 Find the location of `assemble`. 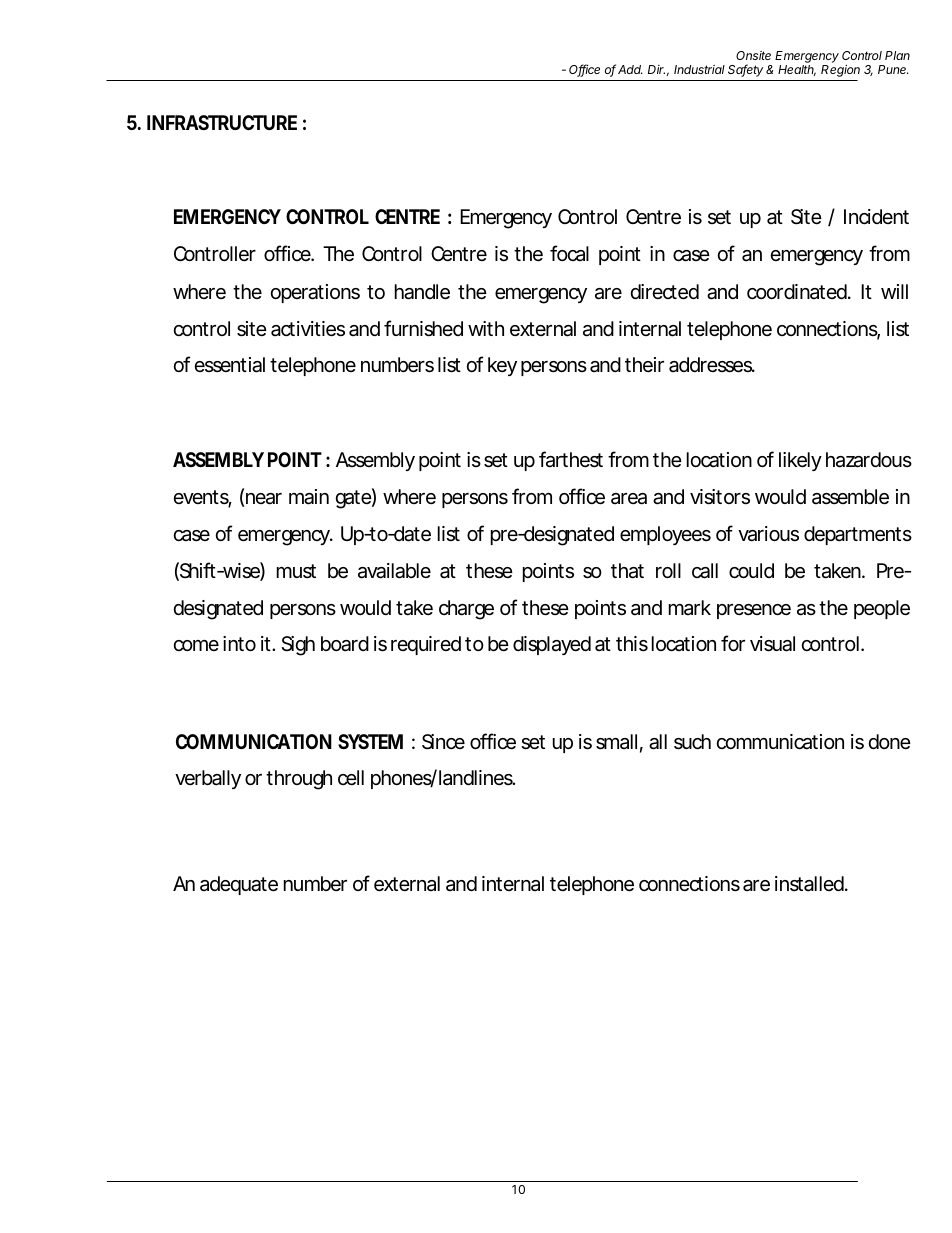

assemble is located at coordinates (850, 497).
